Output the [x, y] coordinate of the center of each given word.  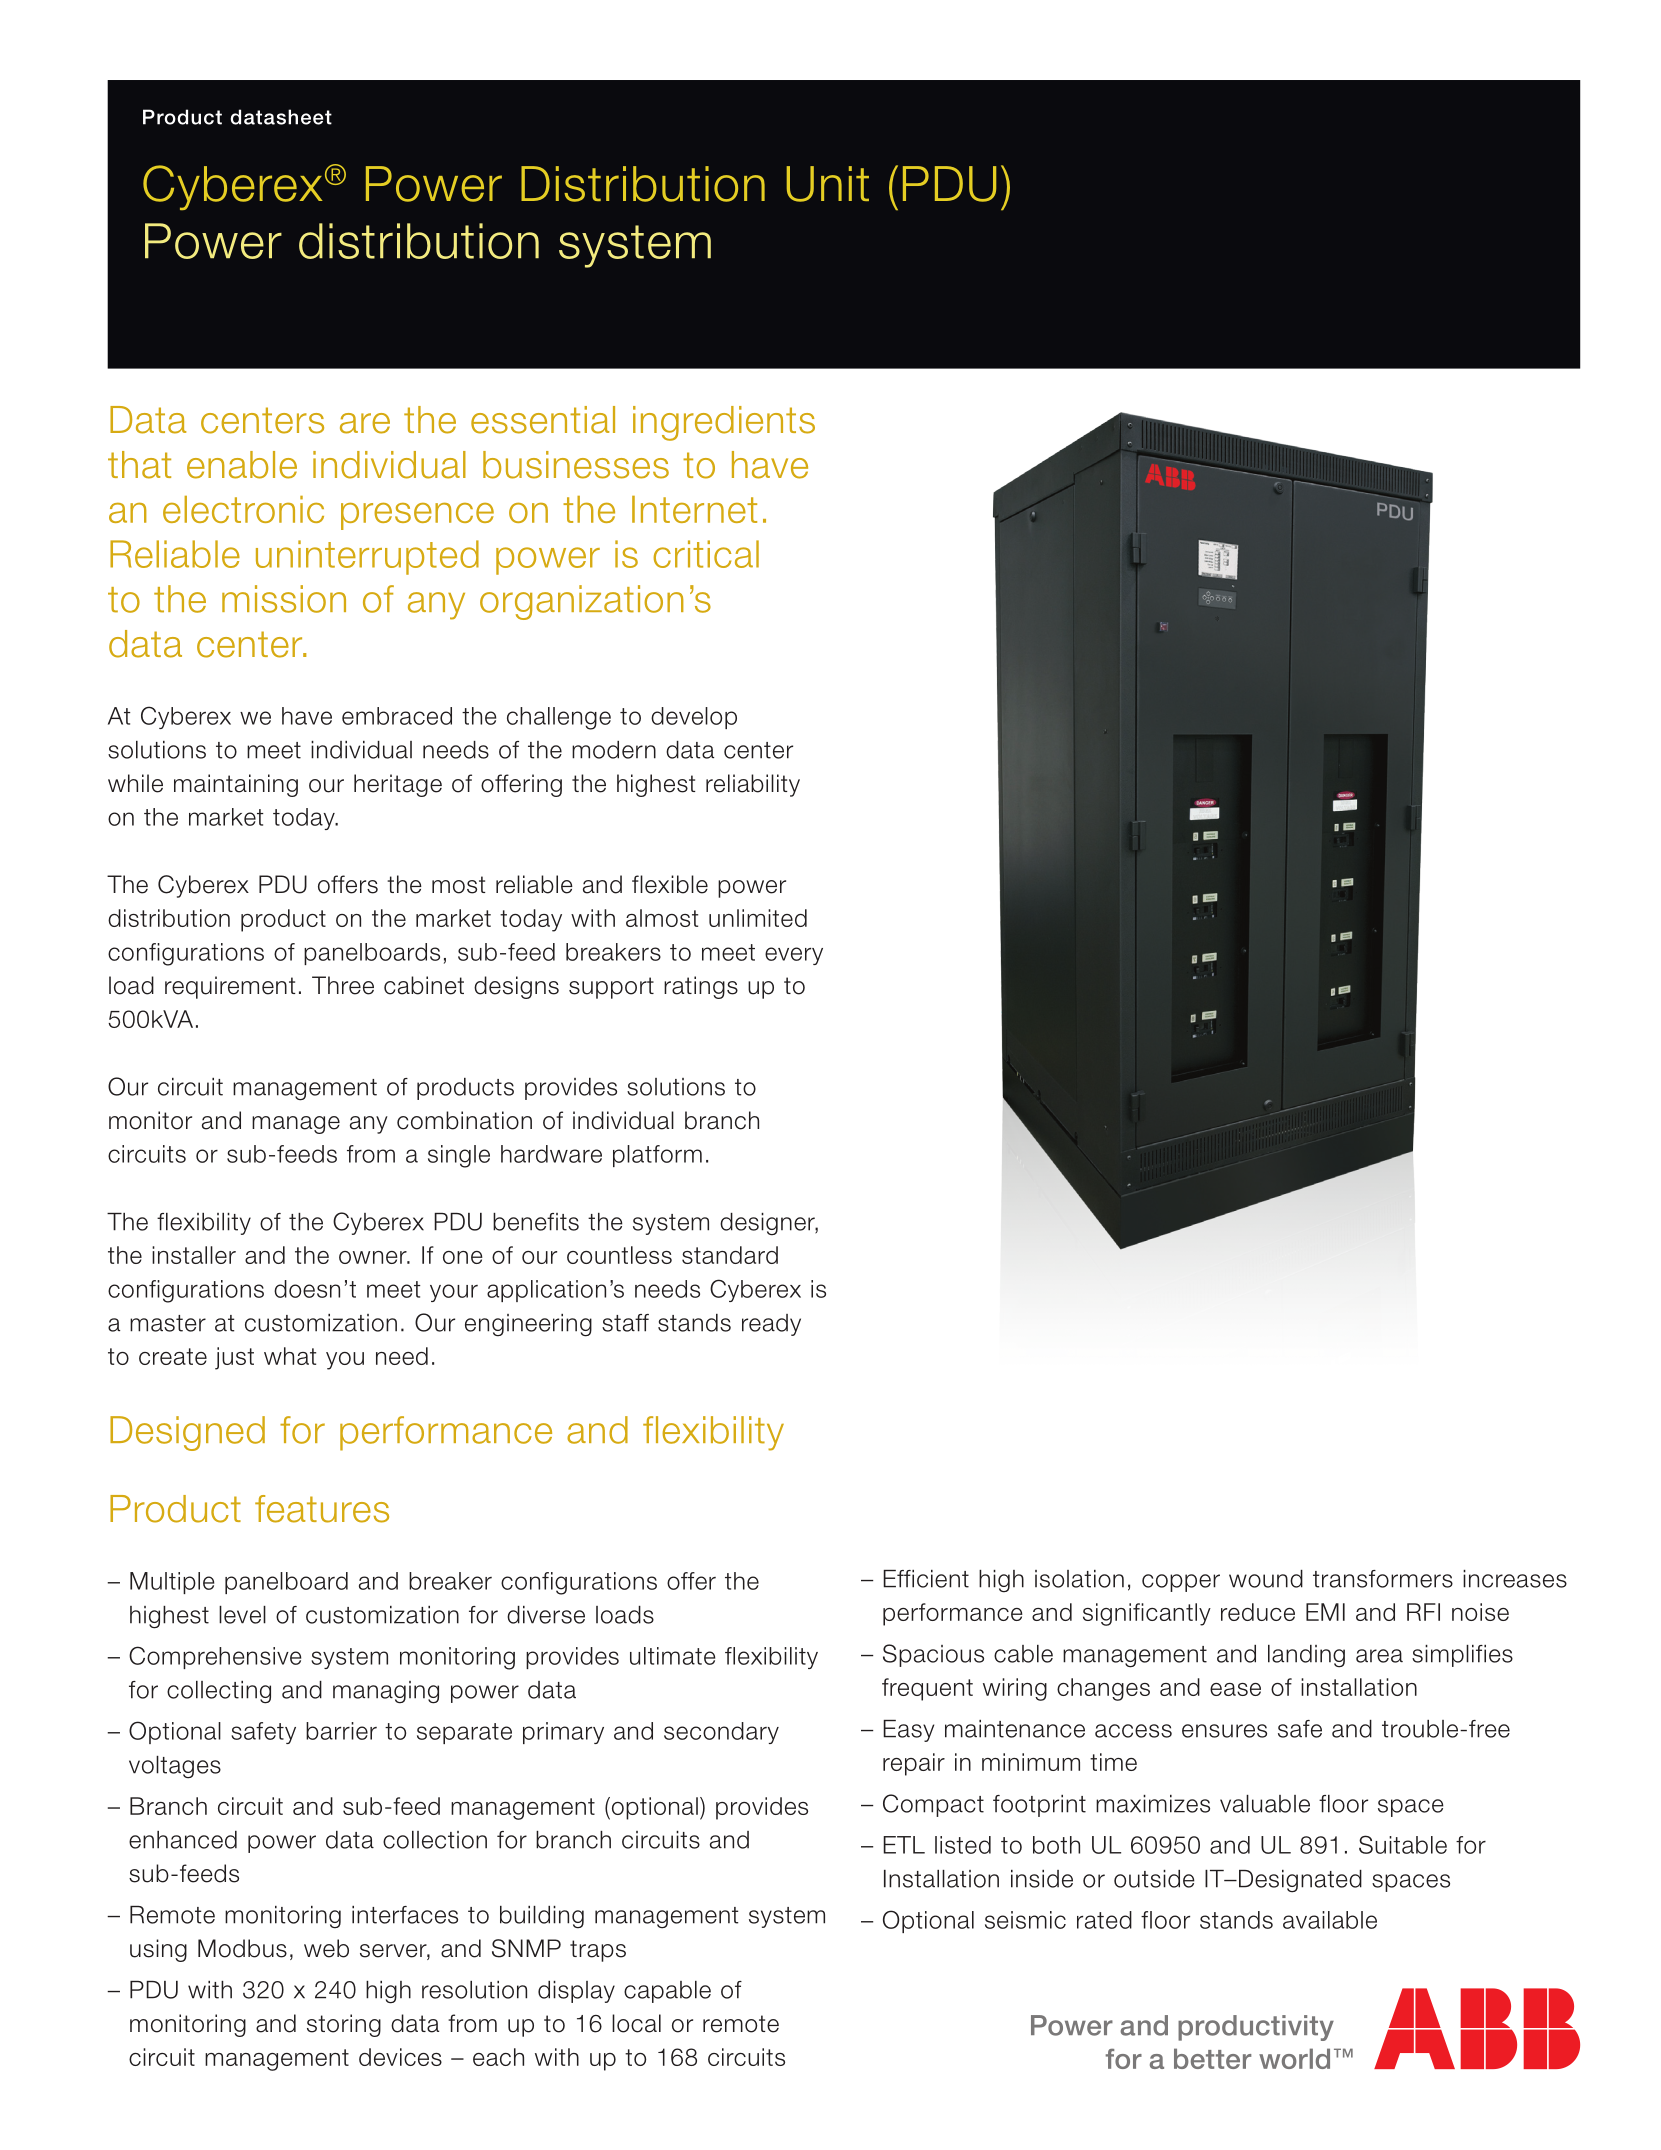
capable [667, 1992]
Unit [828, 184]
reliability [753, 785]
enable [242, 465]
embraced [397, 716]
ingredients [724, 423]
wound [1266, 1579]
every [794, 956]
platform [657, 1156]
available [1330, 1920]
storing [344, 2025]
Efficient [926, 1579]
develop [694, 718]
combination [464, 1120]
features [322, 1509]
